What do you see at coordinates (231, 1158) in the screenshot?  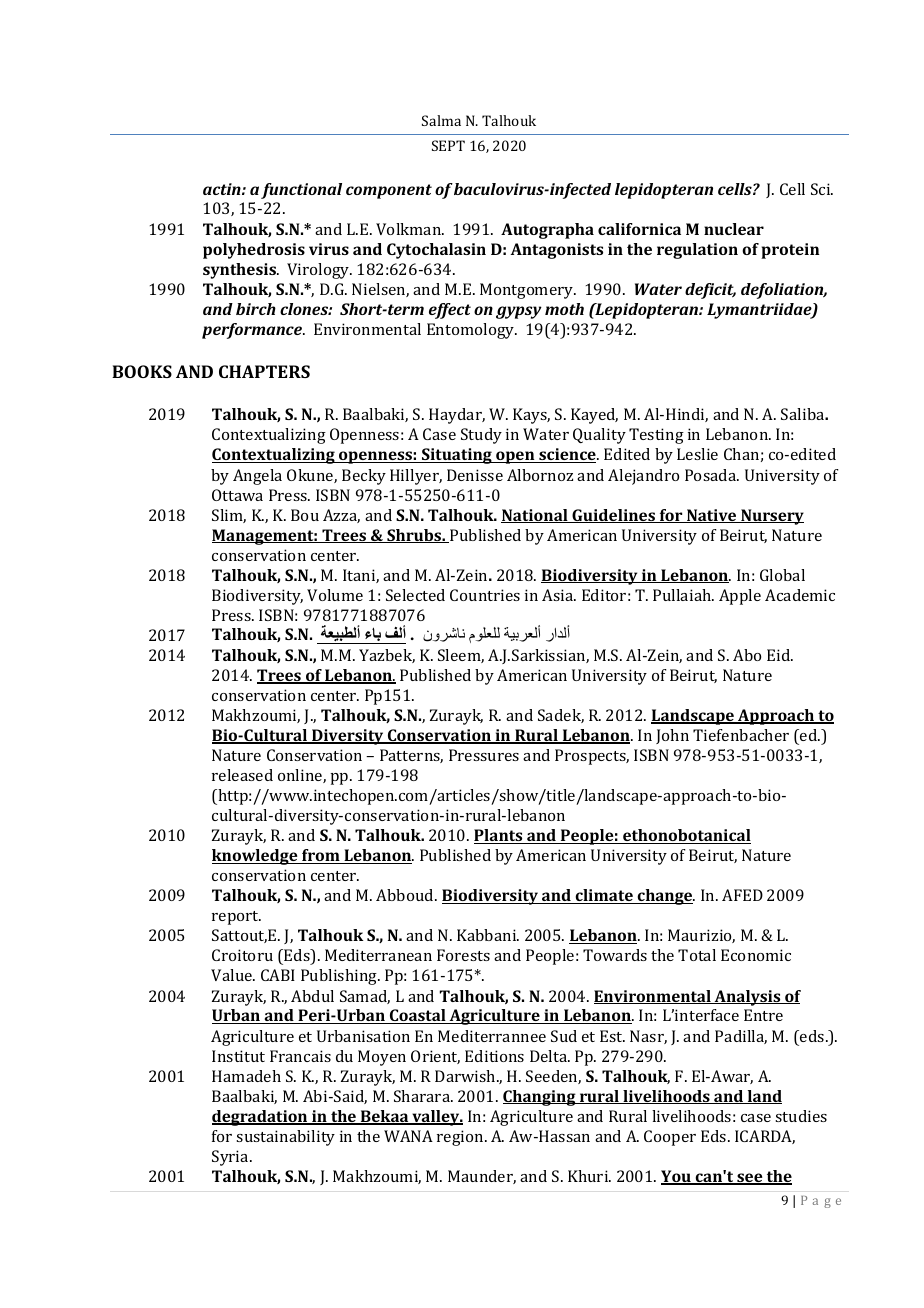 I see `Syria` at bounding box center [231, 1158].
